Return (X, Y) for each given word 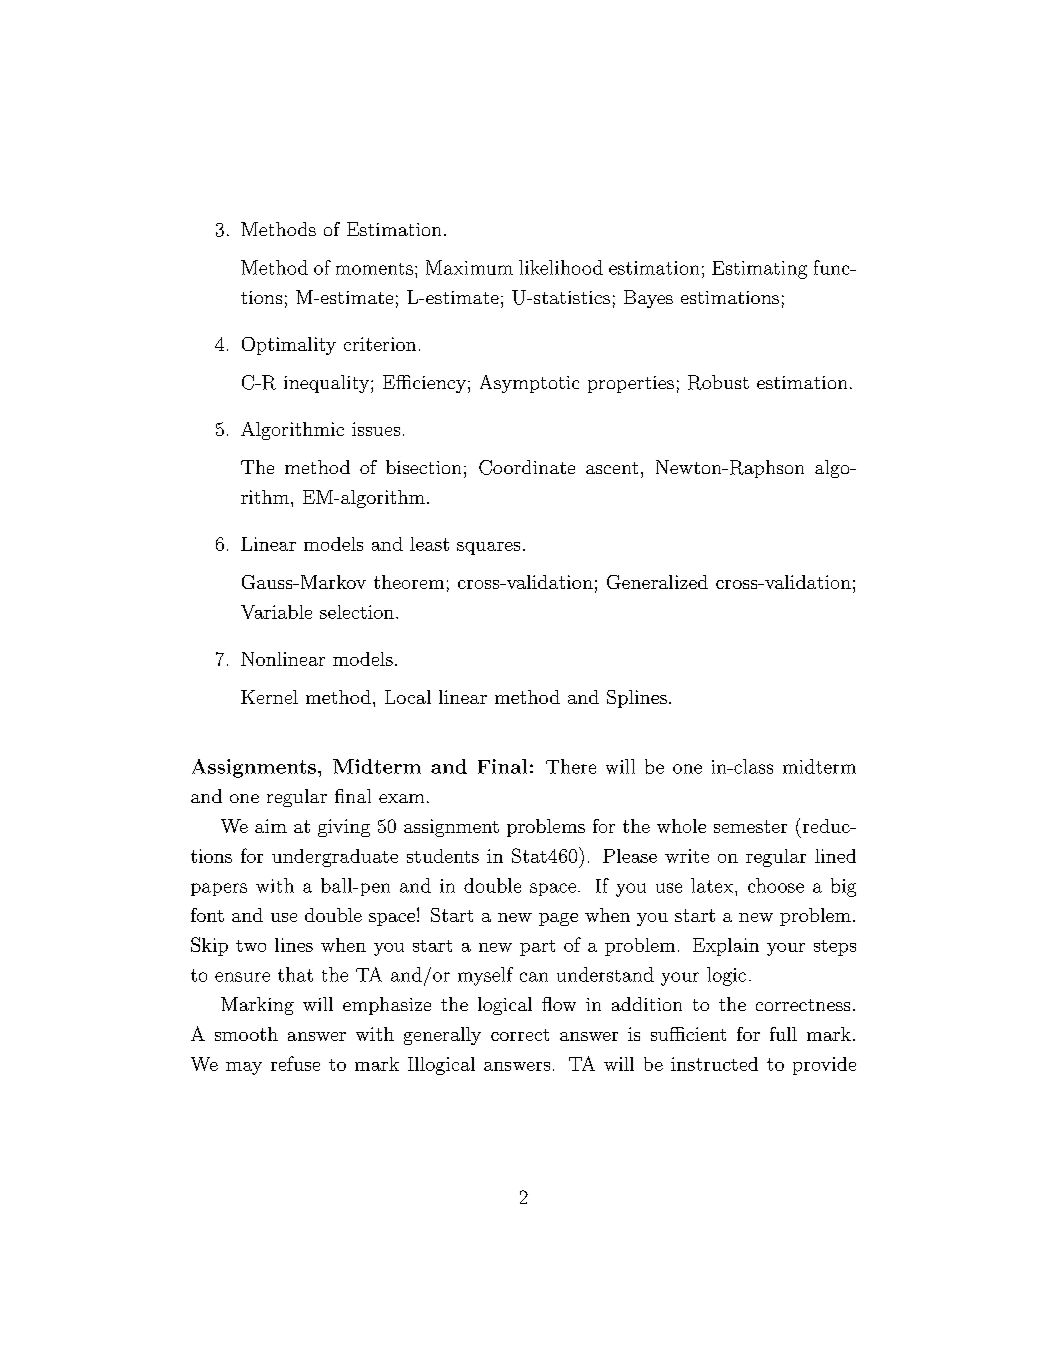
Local (408, 697)
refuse (295, 1063)
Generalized (657, 582)
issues (376, 429)
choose (776, 885)
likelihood (561, 267)
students (443, 856)
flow (559, 1004)
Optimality (289, 346)
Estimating (759, 270)
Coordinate (527, 467)
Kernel (269, 697)
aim (271, 826)
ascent (612, 468)
